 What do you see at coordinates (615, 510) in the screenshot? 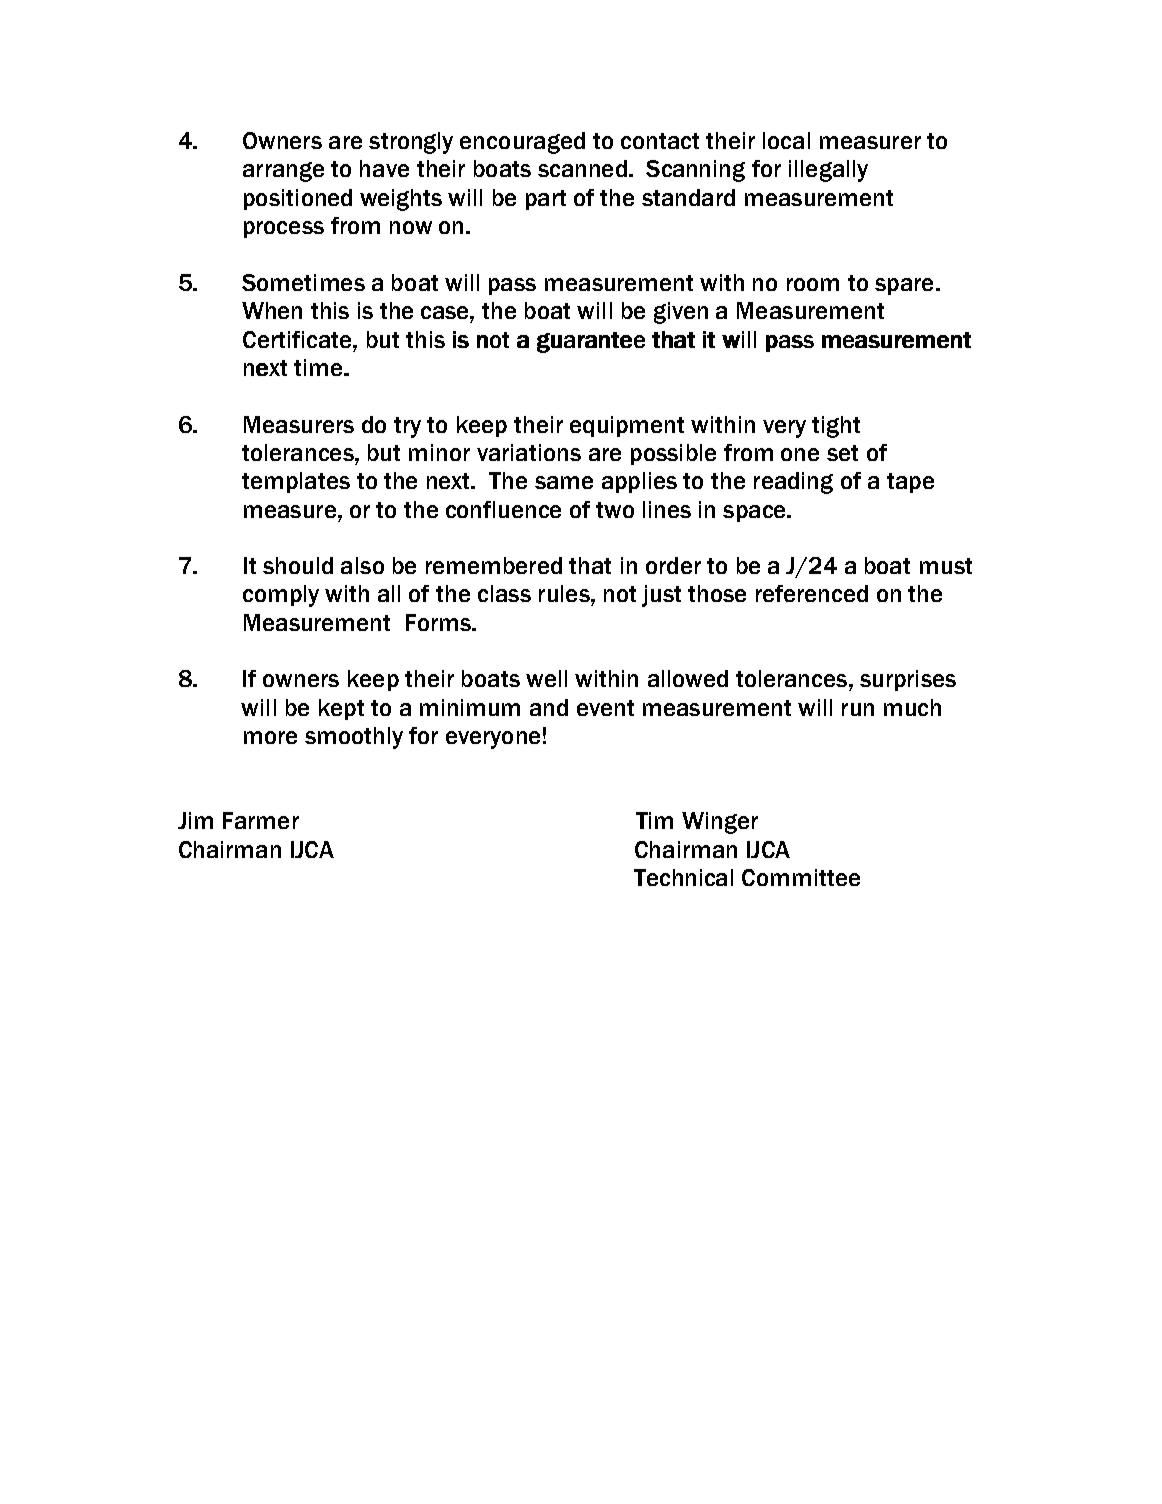
I see `two` at bounding box center [615, 510].
